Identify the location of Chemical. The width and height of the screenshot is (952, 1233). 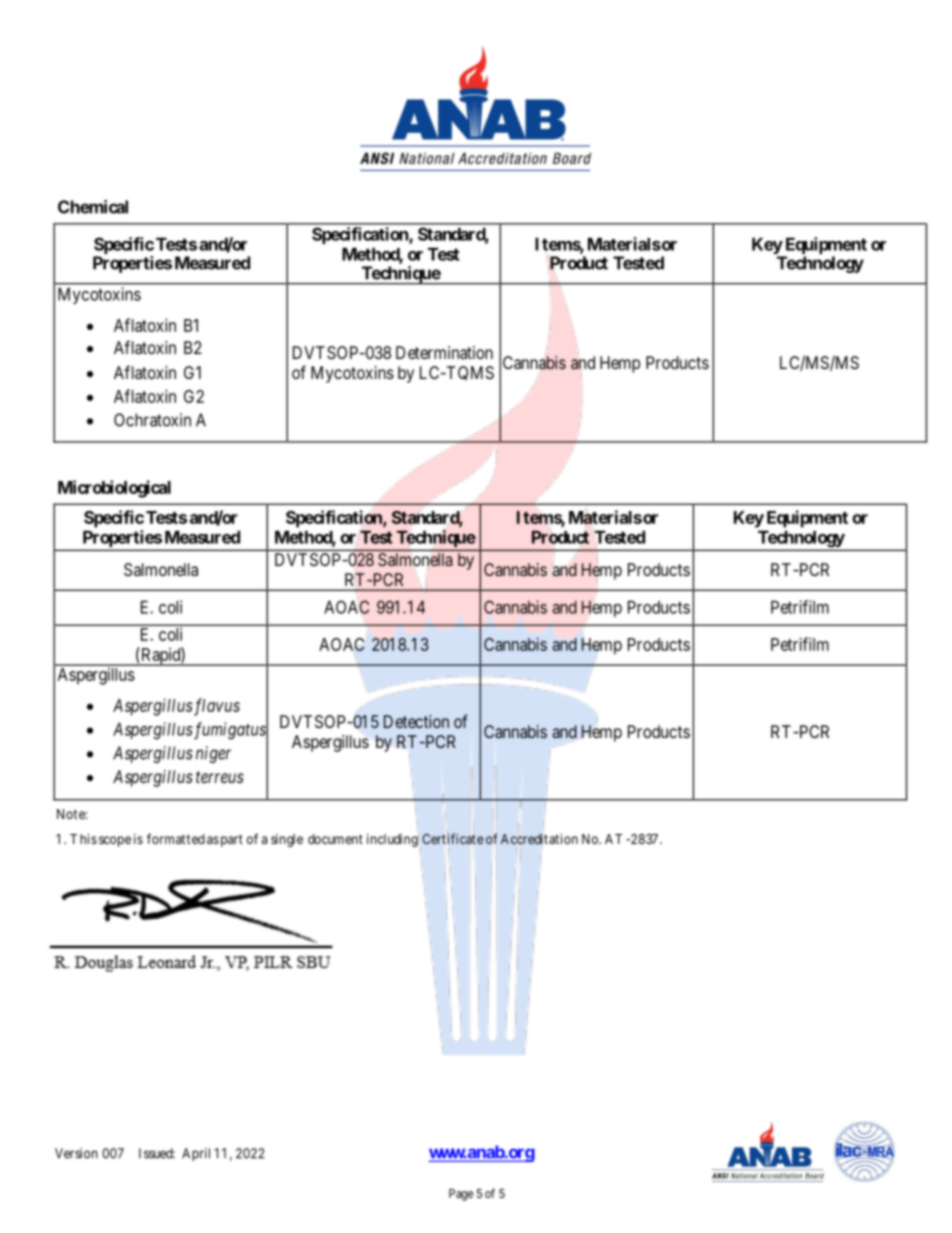
(93, 207).
